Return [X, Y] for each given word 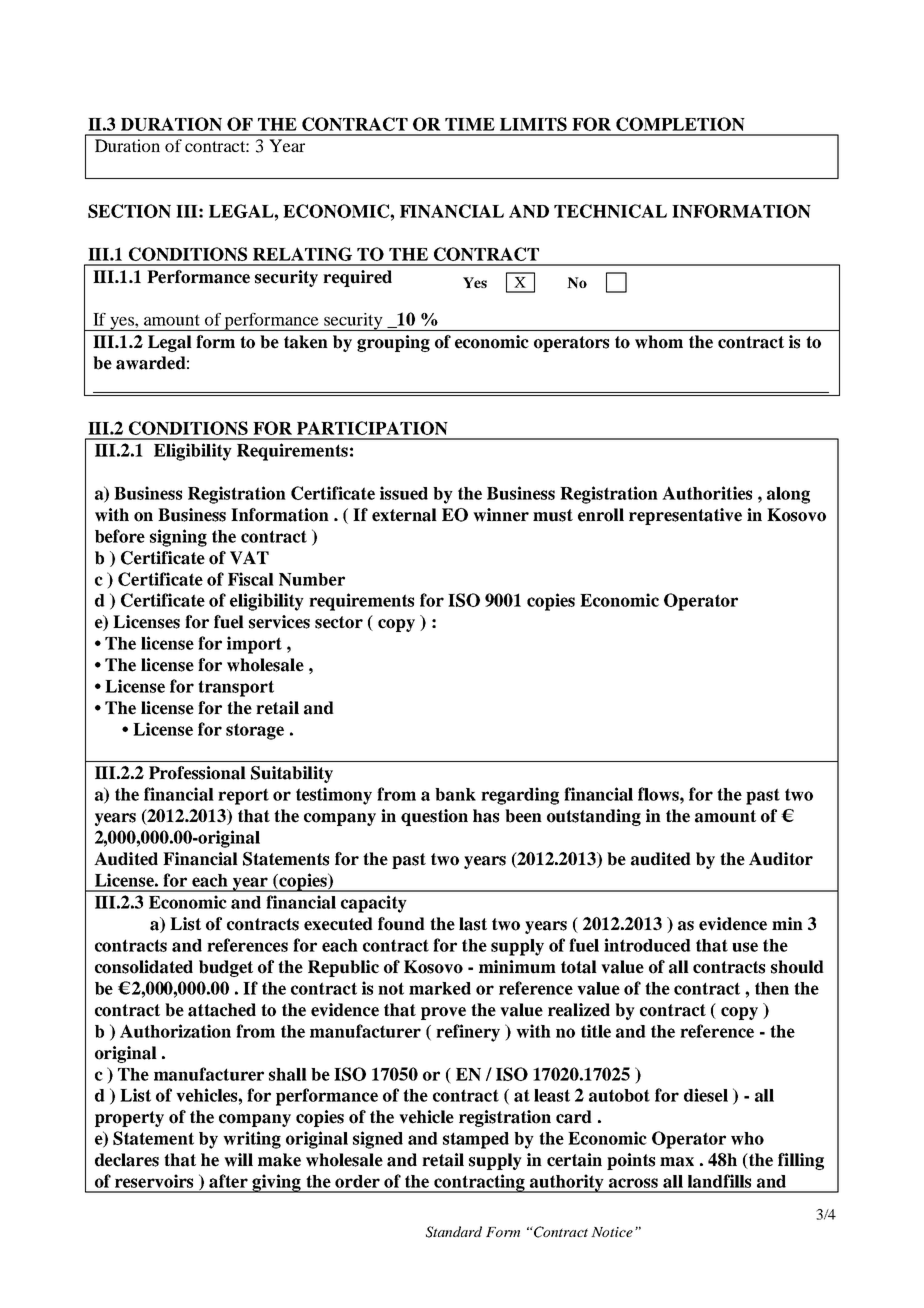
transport [236, 688]
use [745, 947]
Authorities [707, 493]
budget [226, 968]
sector [339, 622]
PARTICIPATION [372, 428]
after [228, 1181]
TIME [470, 124]
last [473, 924]
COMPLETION [680, 124]
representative [685, 516]
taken [306, 342]
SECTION [129, 211]
